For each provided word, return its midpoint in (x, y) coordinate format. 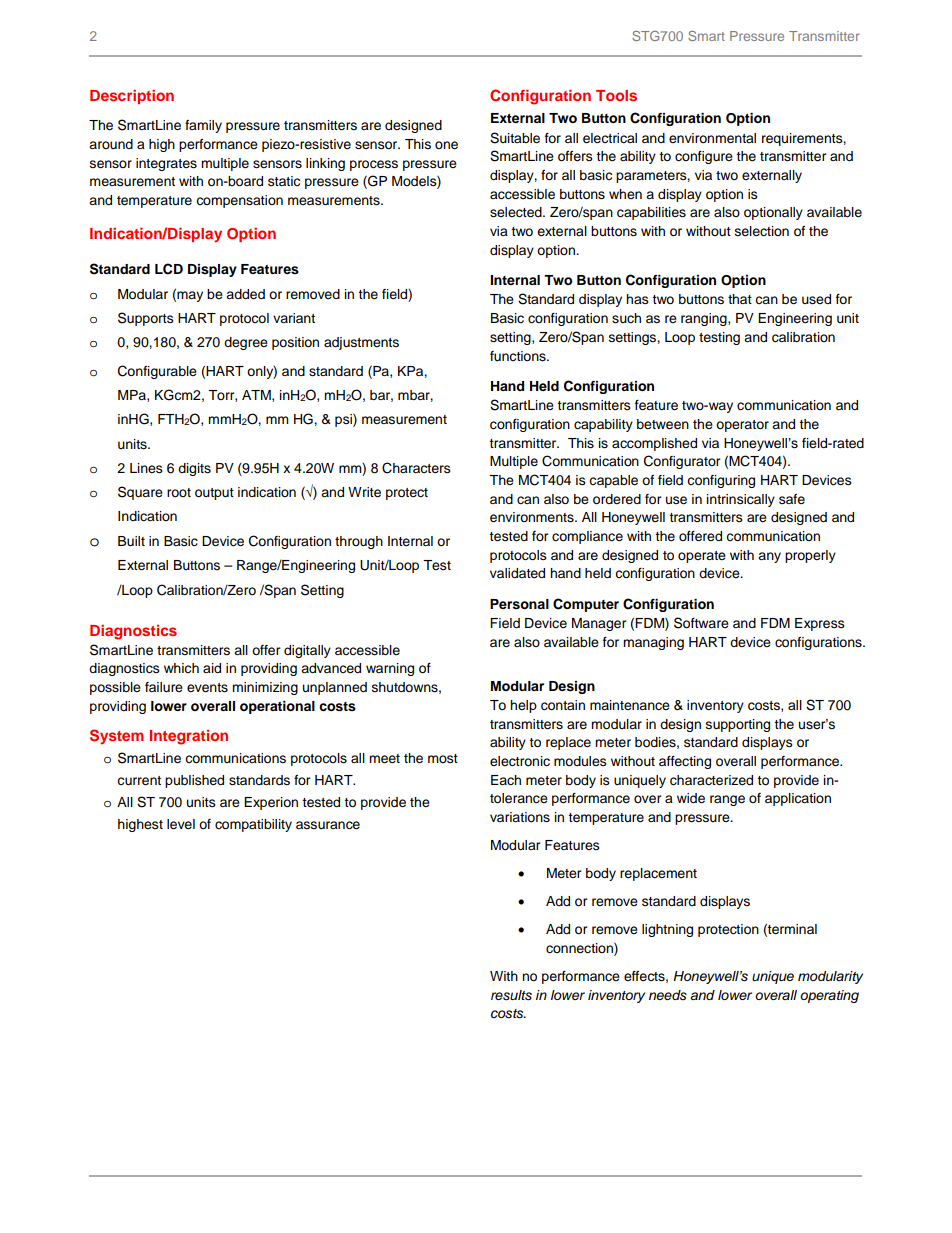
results (511, 995)
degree (246, 343)
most (443, 758)
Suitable (515, 138)
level (181, 824)
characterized (711, 780)
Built (131, 541)
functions (519, 356)
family (203, 126)
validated (517, 573)
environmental (712, 138)
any (769, 557)
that (740, 299)
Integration (189, 737)
